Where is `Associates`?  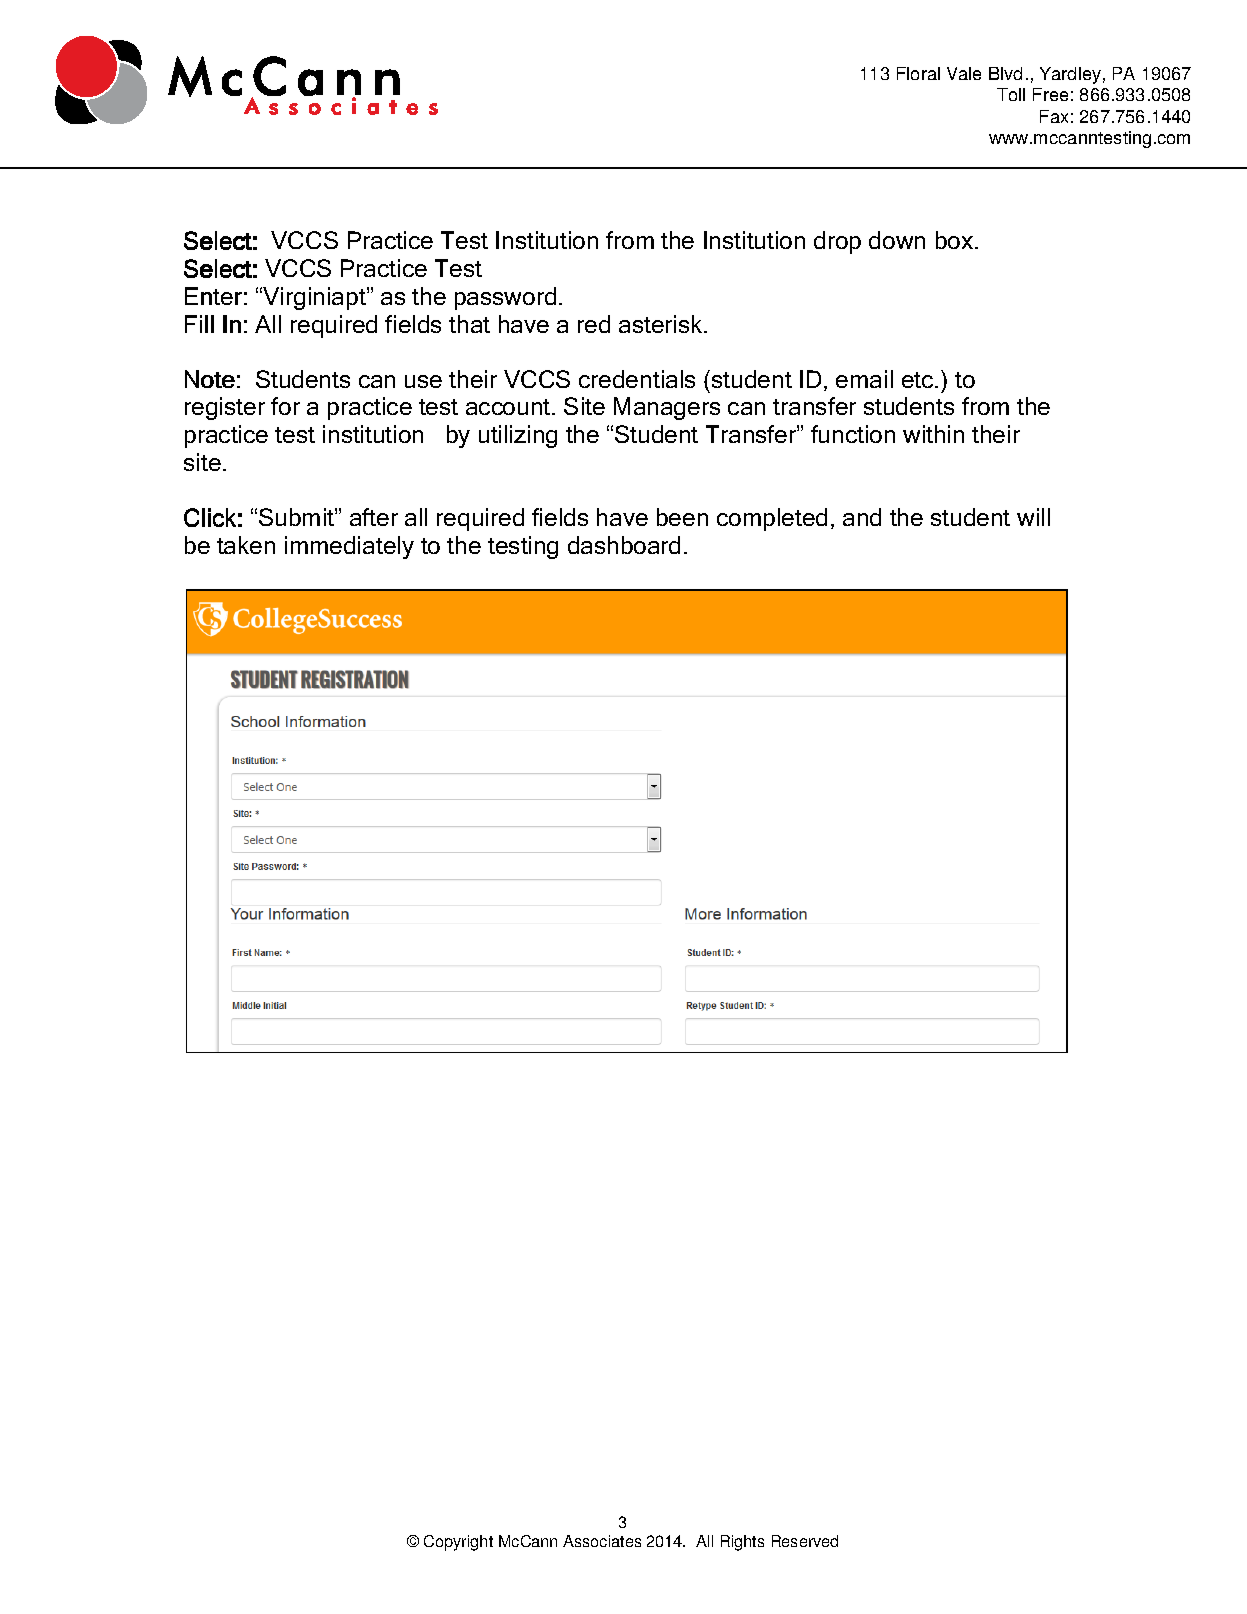
Associates is located at coordinates (602, 1541).
